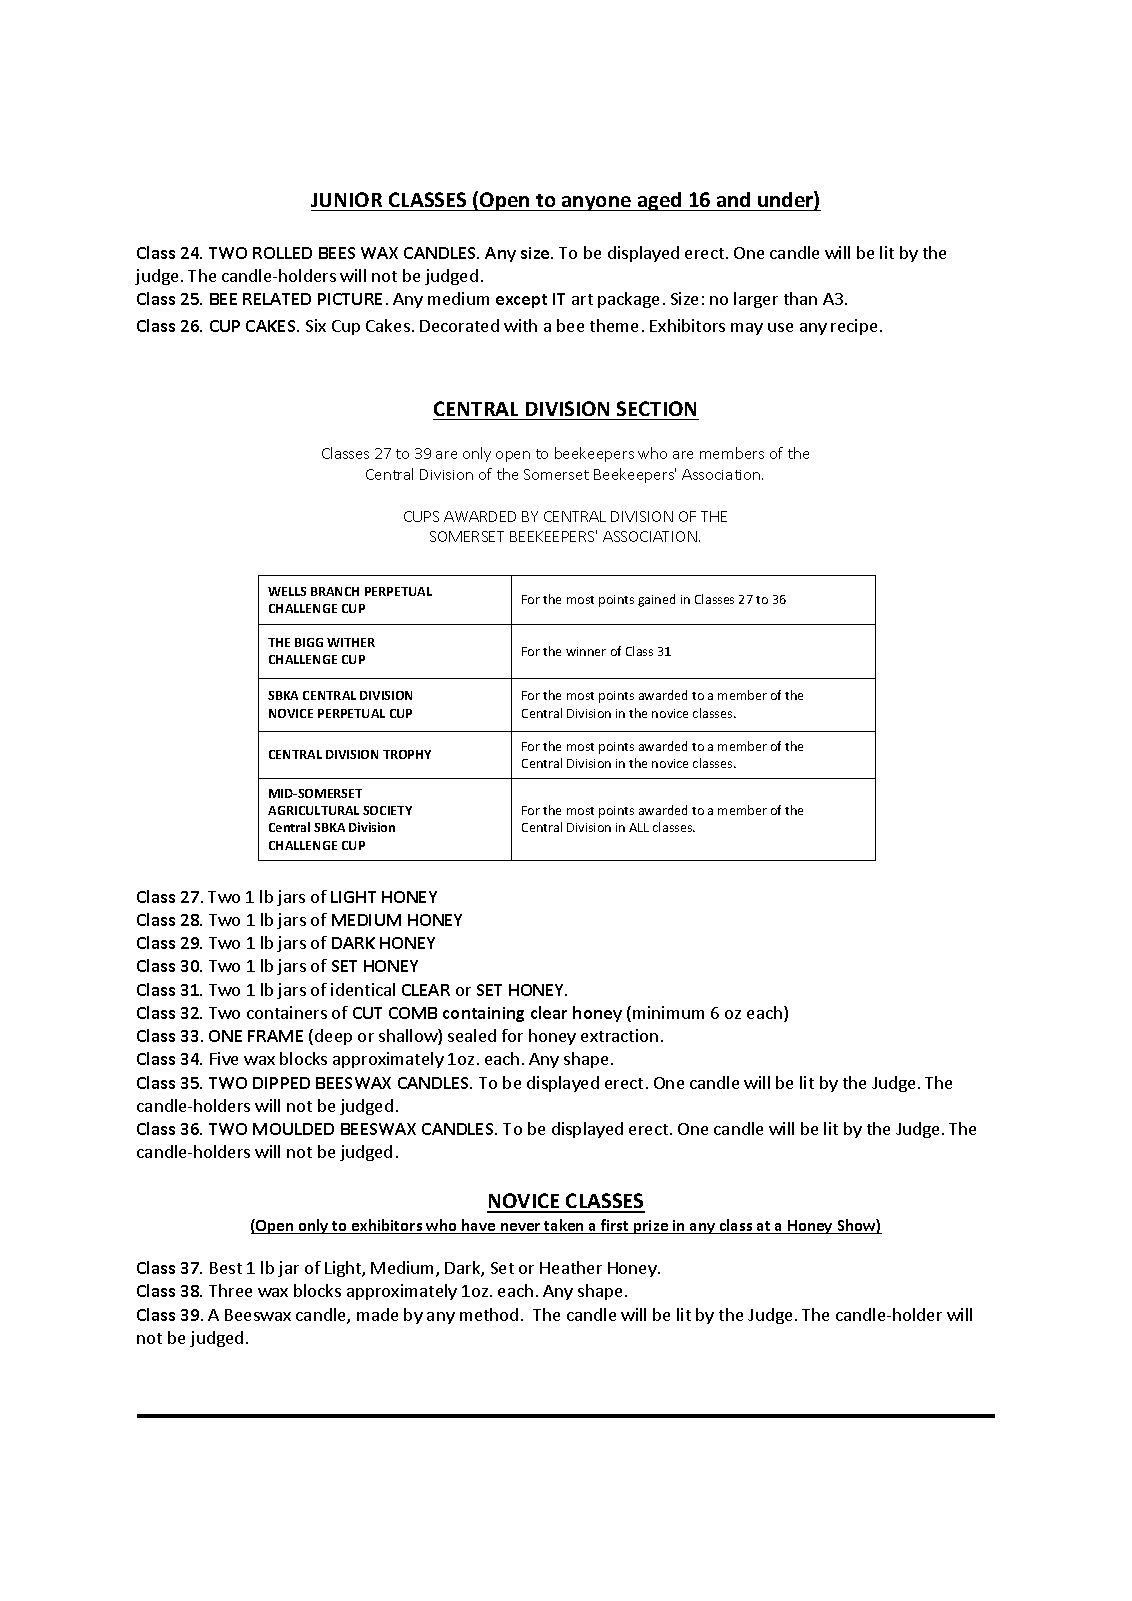  What do you see at coordinates (230, 1290) in the document?
I see `Three` at bounding box center [230, 1290].
